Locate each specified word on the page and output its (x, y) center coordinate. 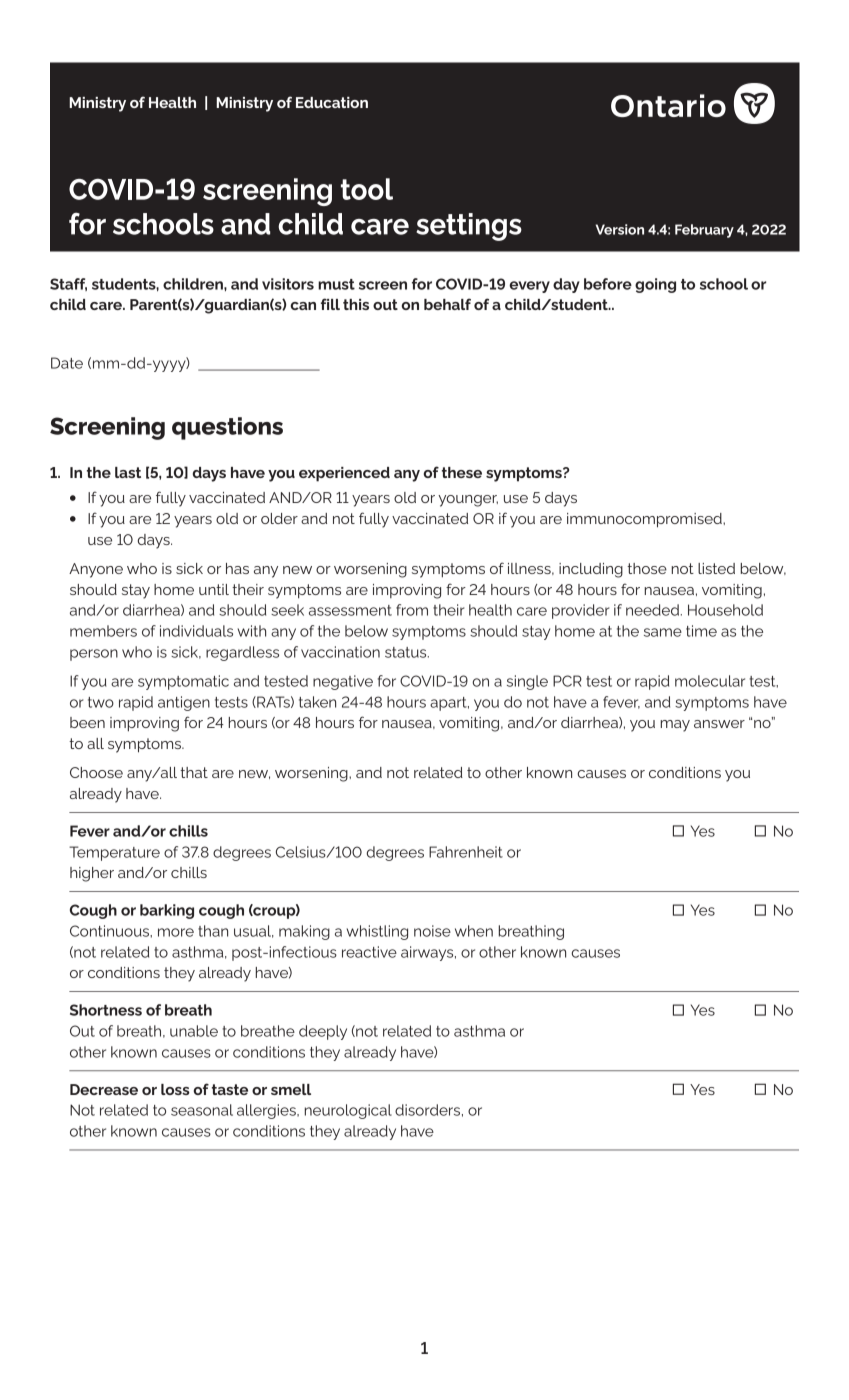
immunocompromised (645, 520)
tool (367, 189)
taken (317, 702)
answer (719, 724)
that (194, 772)
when (474, 931)
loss (175, 1089)
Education (332, 102)
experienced (344, 474)
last (128, 472)
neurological (348, 1111)
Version (620, 229)
